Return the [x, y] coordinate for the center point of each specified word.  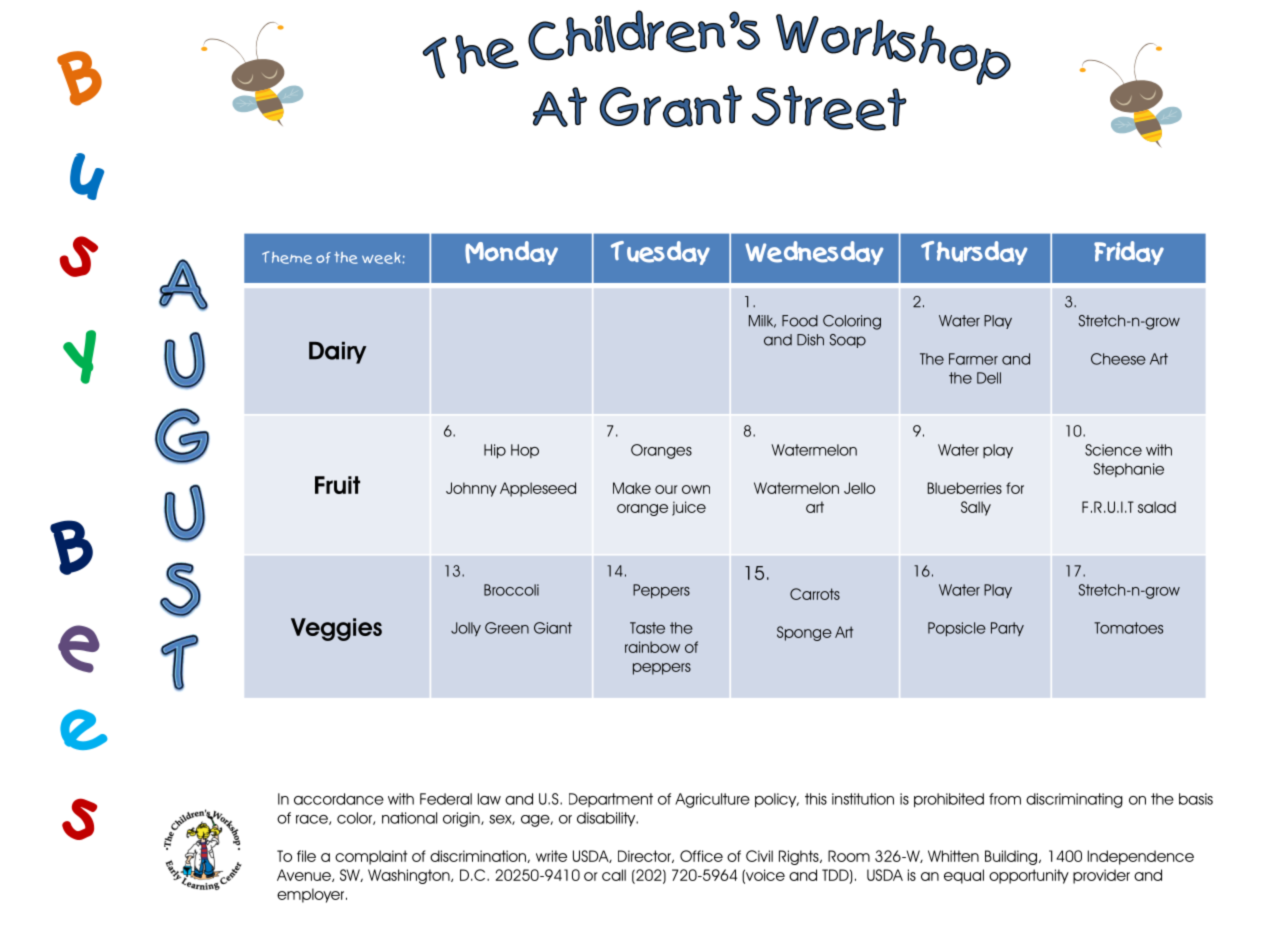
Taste [647, 628]
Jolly [466, 629]
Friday [1129, 253]
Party [1007, 629]
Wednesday [814, 253]
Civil [759, 856]
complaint [371, 857]
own [696, 489]
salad [1157, 507]
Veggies [336, 629]
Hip [495, 451]
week [382, 258]
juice [689, 508]
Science [1113, 450]
